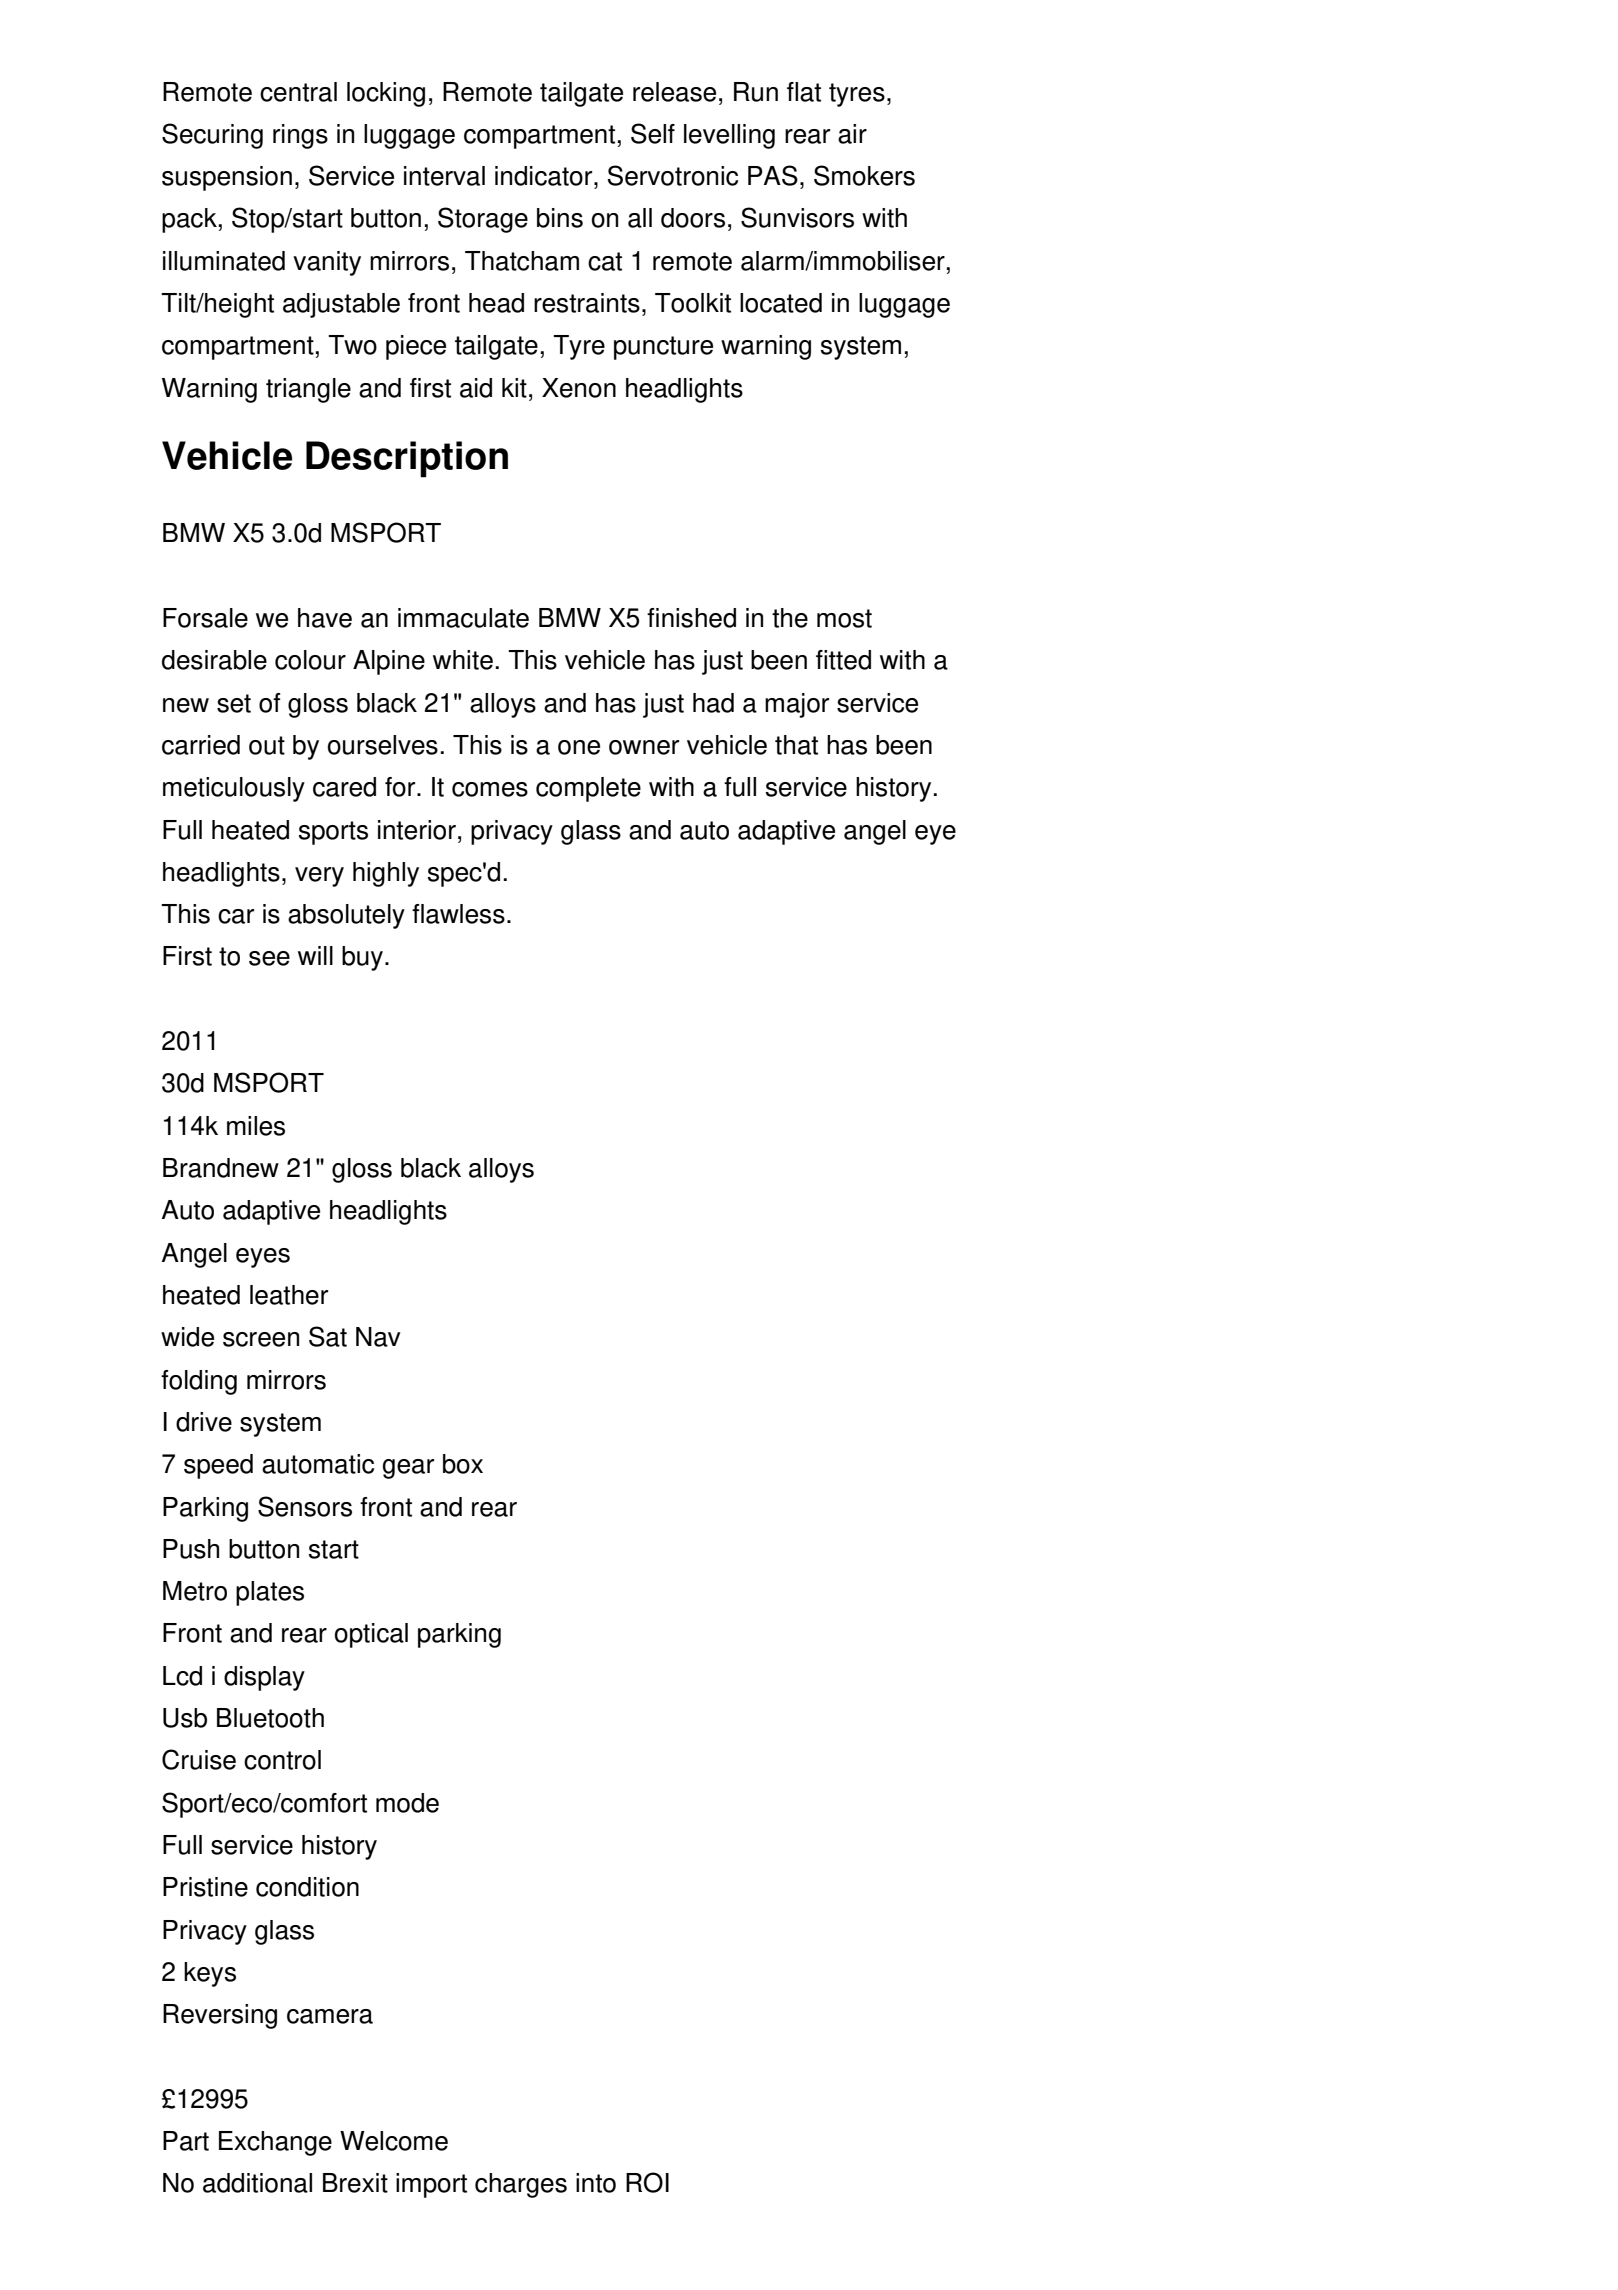 The image size is (1618, 2290). I want to click on plates, so click(270, 1593).
